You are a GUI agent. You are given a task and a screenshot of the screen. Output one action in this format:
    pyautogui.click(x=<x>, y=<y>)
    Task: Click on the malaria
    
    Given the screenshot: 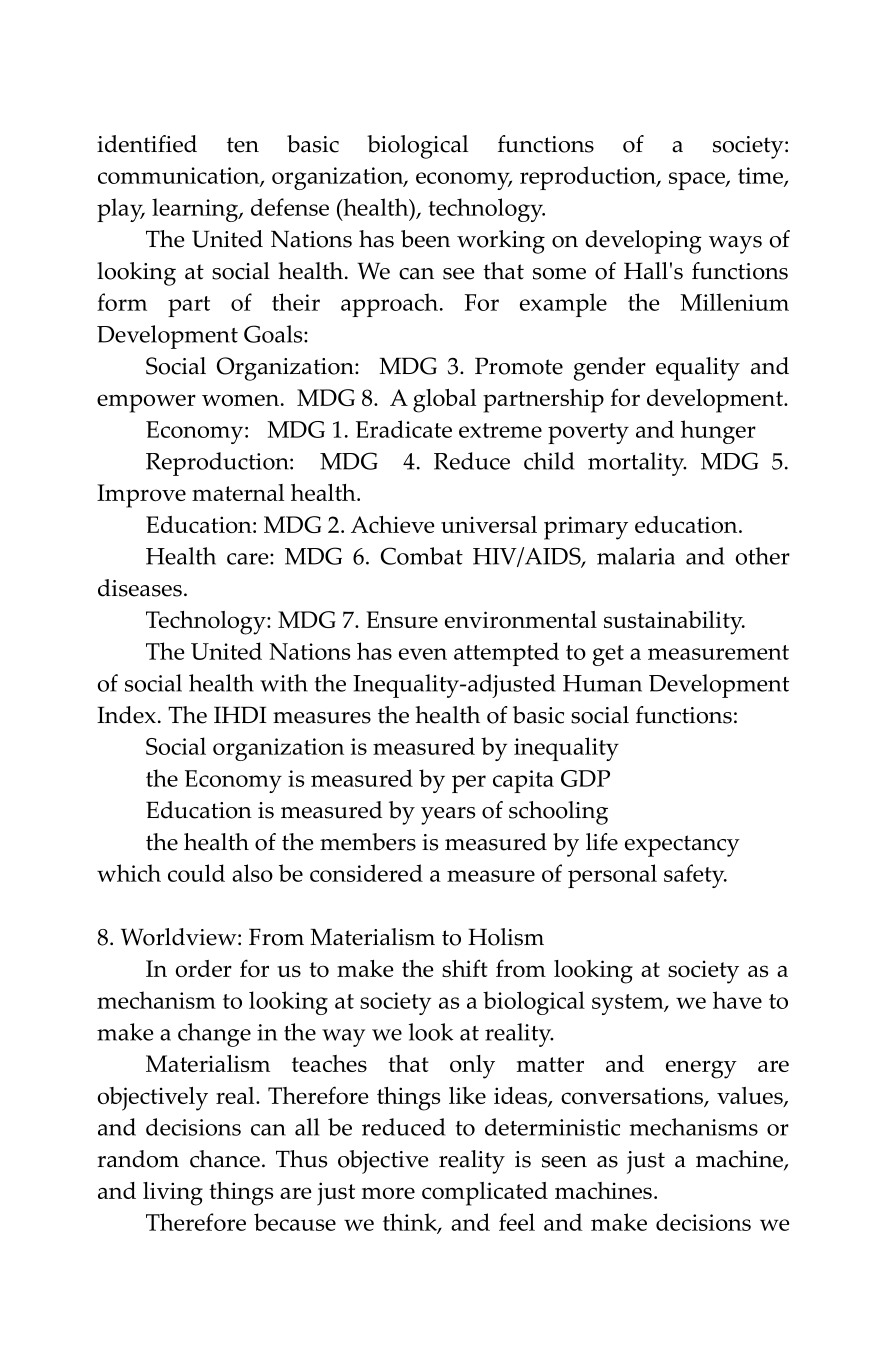 What is the action you would take?
    pyautogui.click(x=636, y=556)
